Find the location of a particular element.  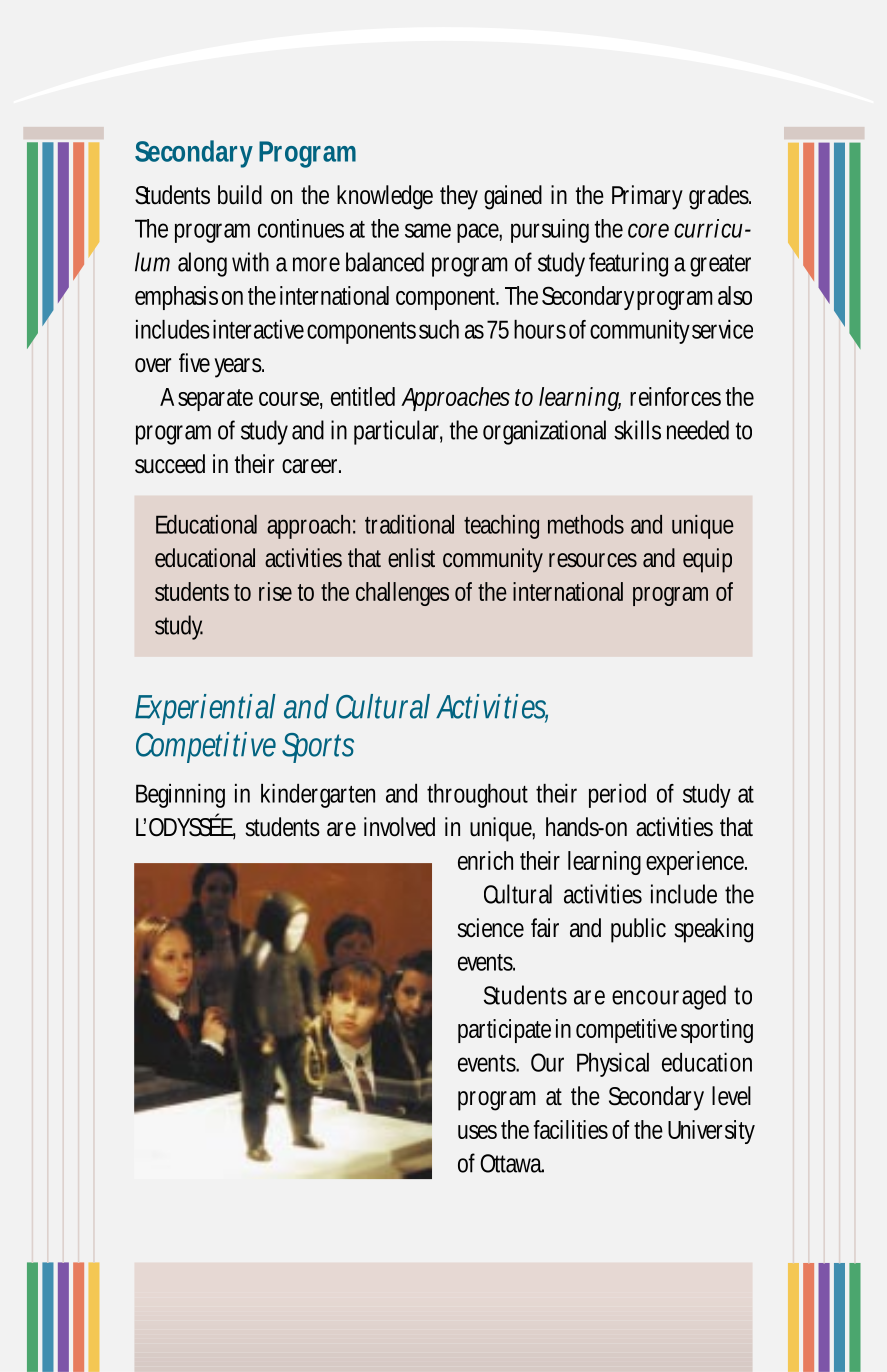

core is located at coordinates (648, 230).
